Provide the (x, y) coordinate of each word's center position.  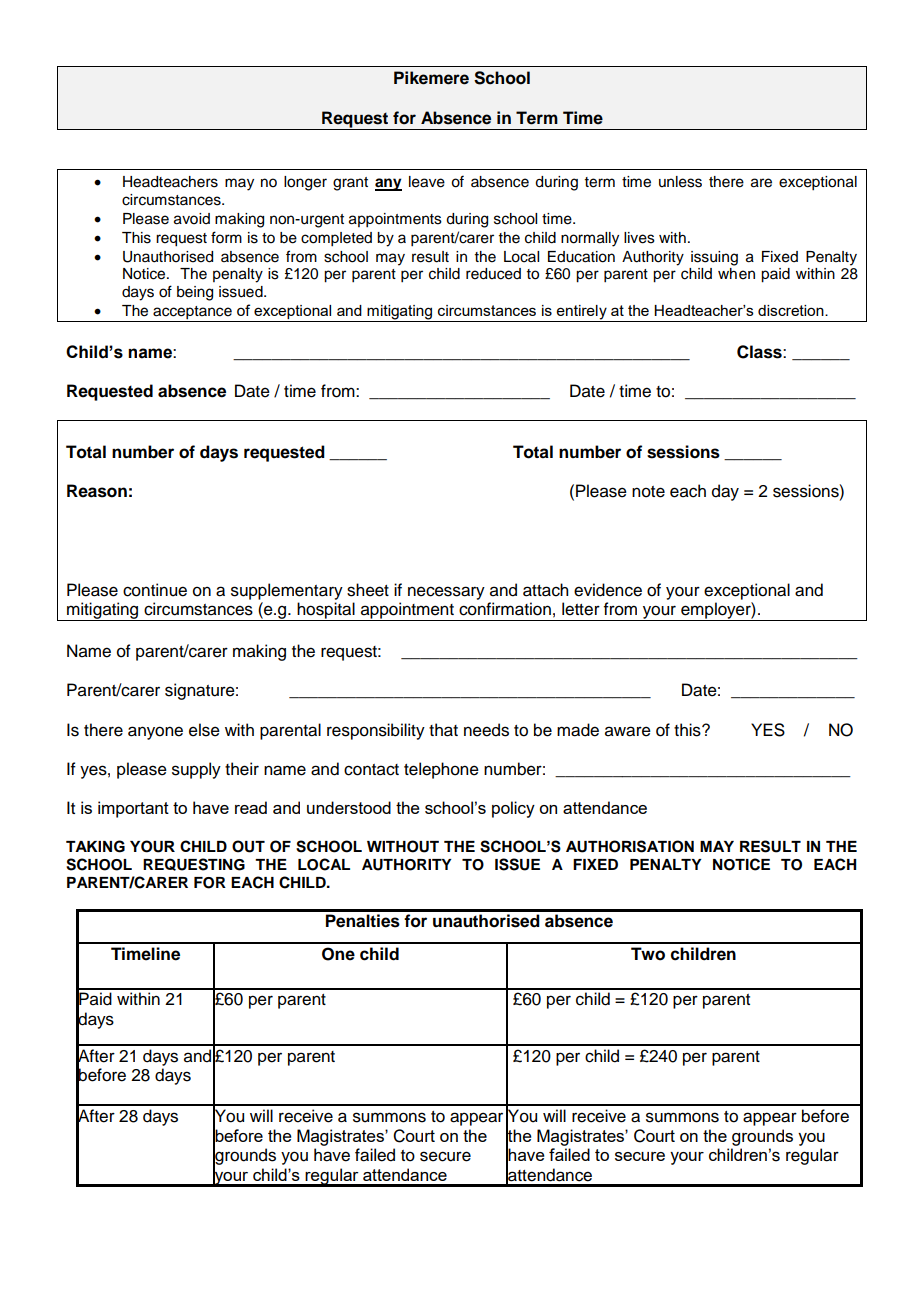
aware (628, 731)
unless (680, 182)
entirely (582, 313)
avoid (192, 219)
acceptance (192, 314)
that (443, 730)
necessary (446, 593)
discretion (792, 310)
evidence (608, 590)
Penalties (363, 921)
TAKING (95, 846)
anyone (155, 733)
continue (155, 590)
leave (427, 182)
